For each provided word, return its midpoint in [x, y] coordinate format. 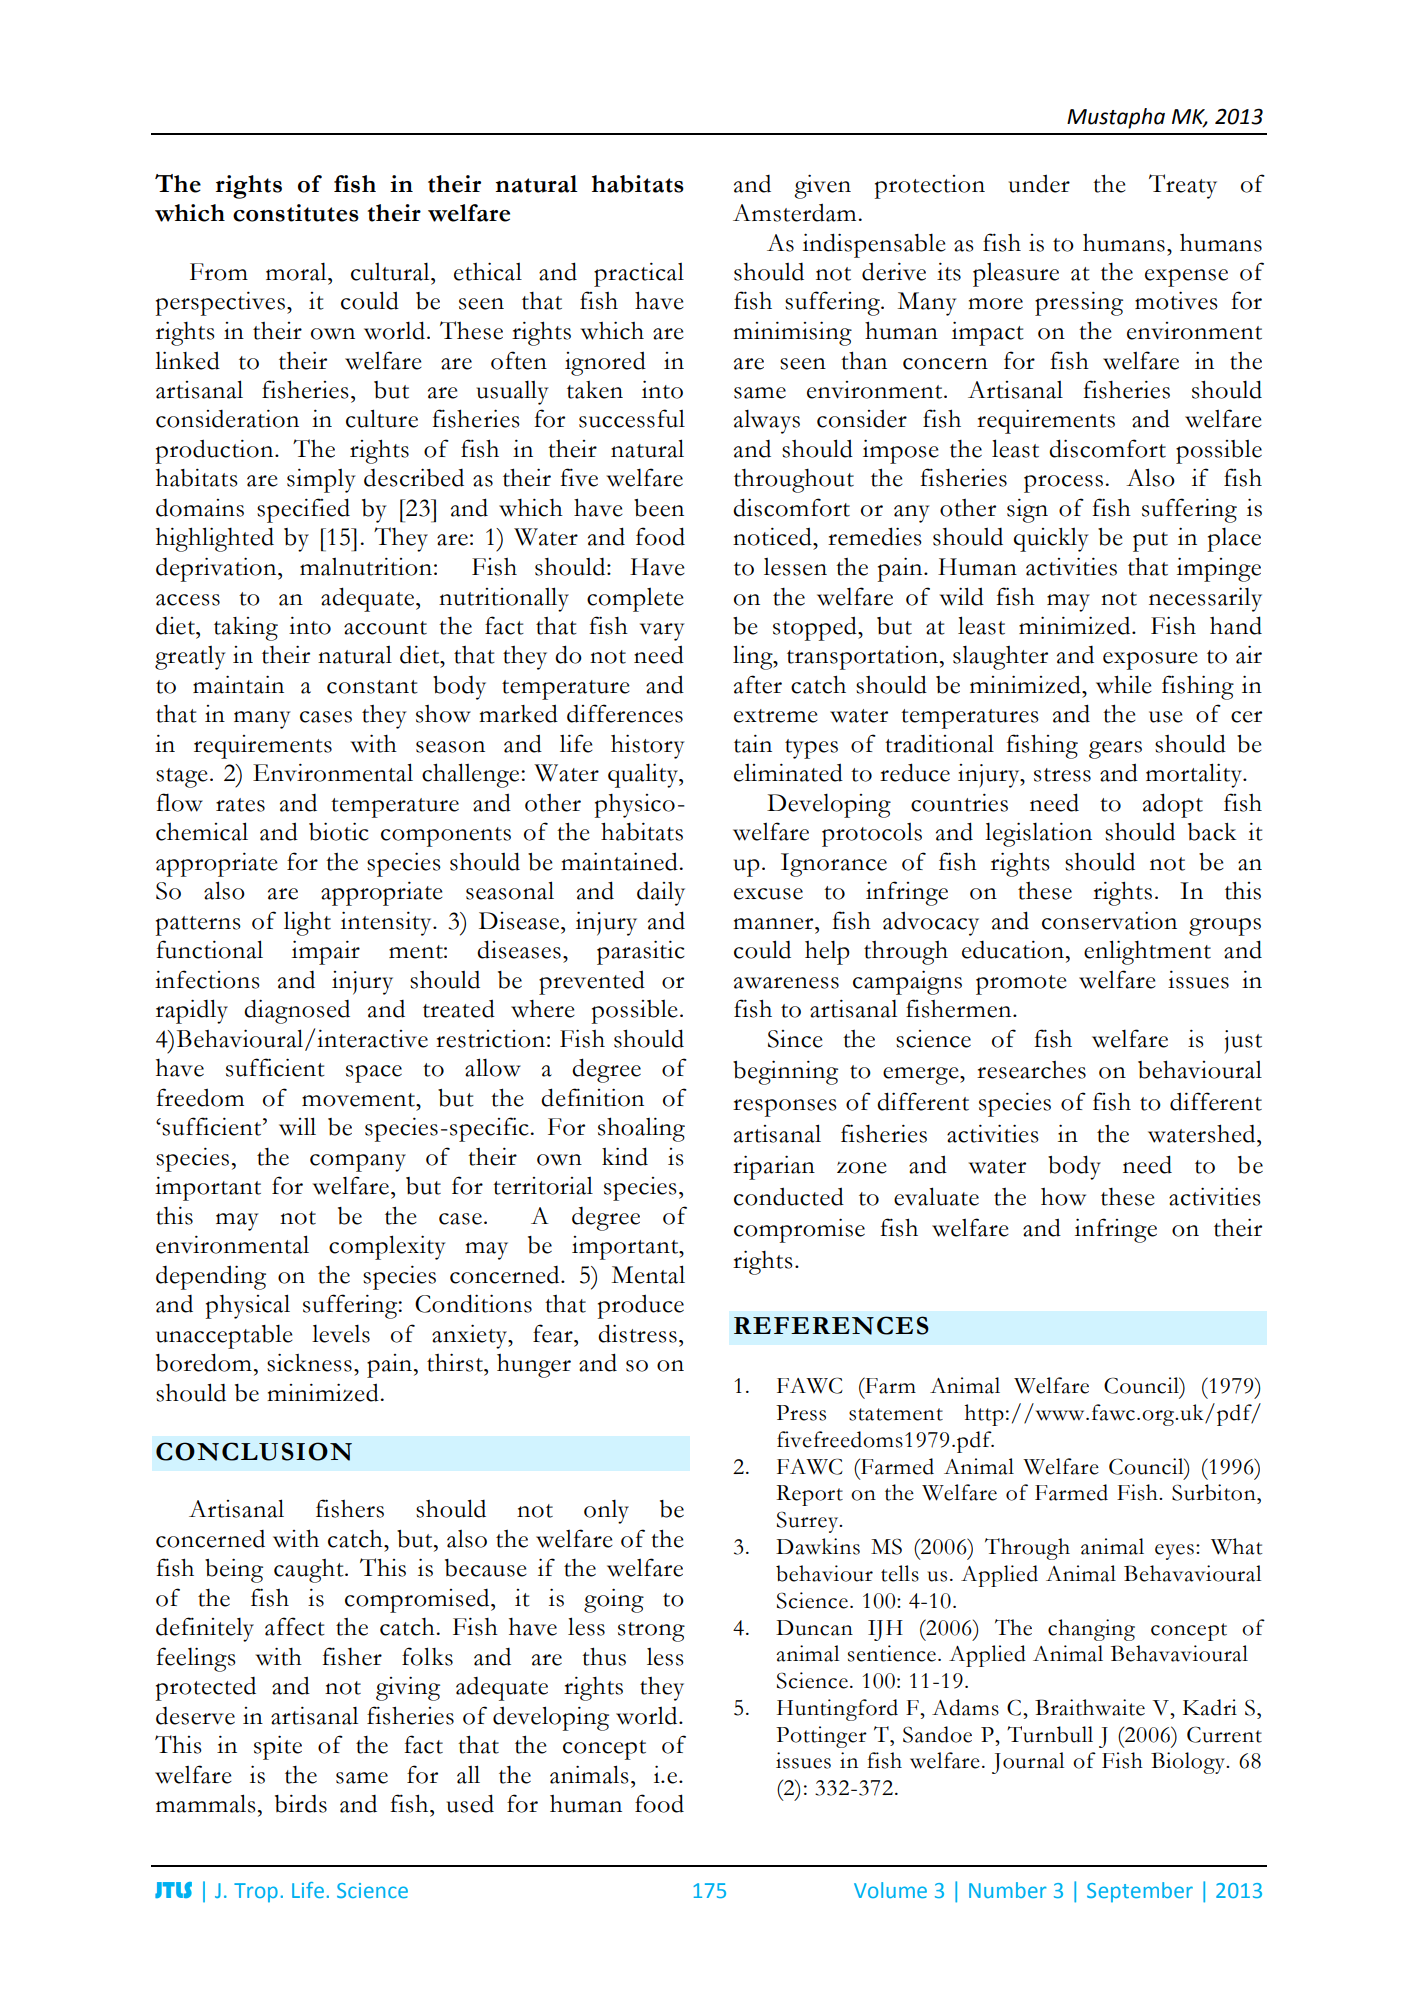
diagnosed [297, 1011]
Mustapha [1116, 118]
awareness [786, 983]
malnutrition [366, 566]
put [1150, 542]
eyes [1174, 1552]
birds [301, 1803]
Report [809, 1495]
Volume [890, 1890]
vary [662, 632]
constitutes [296, 213]
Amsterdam [794, 212]
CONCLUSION [254, 1451]
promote [1021, 985]
